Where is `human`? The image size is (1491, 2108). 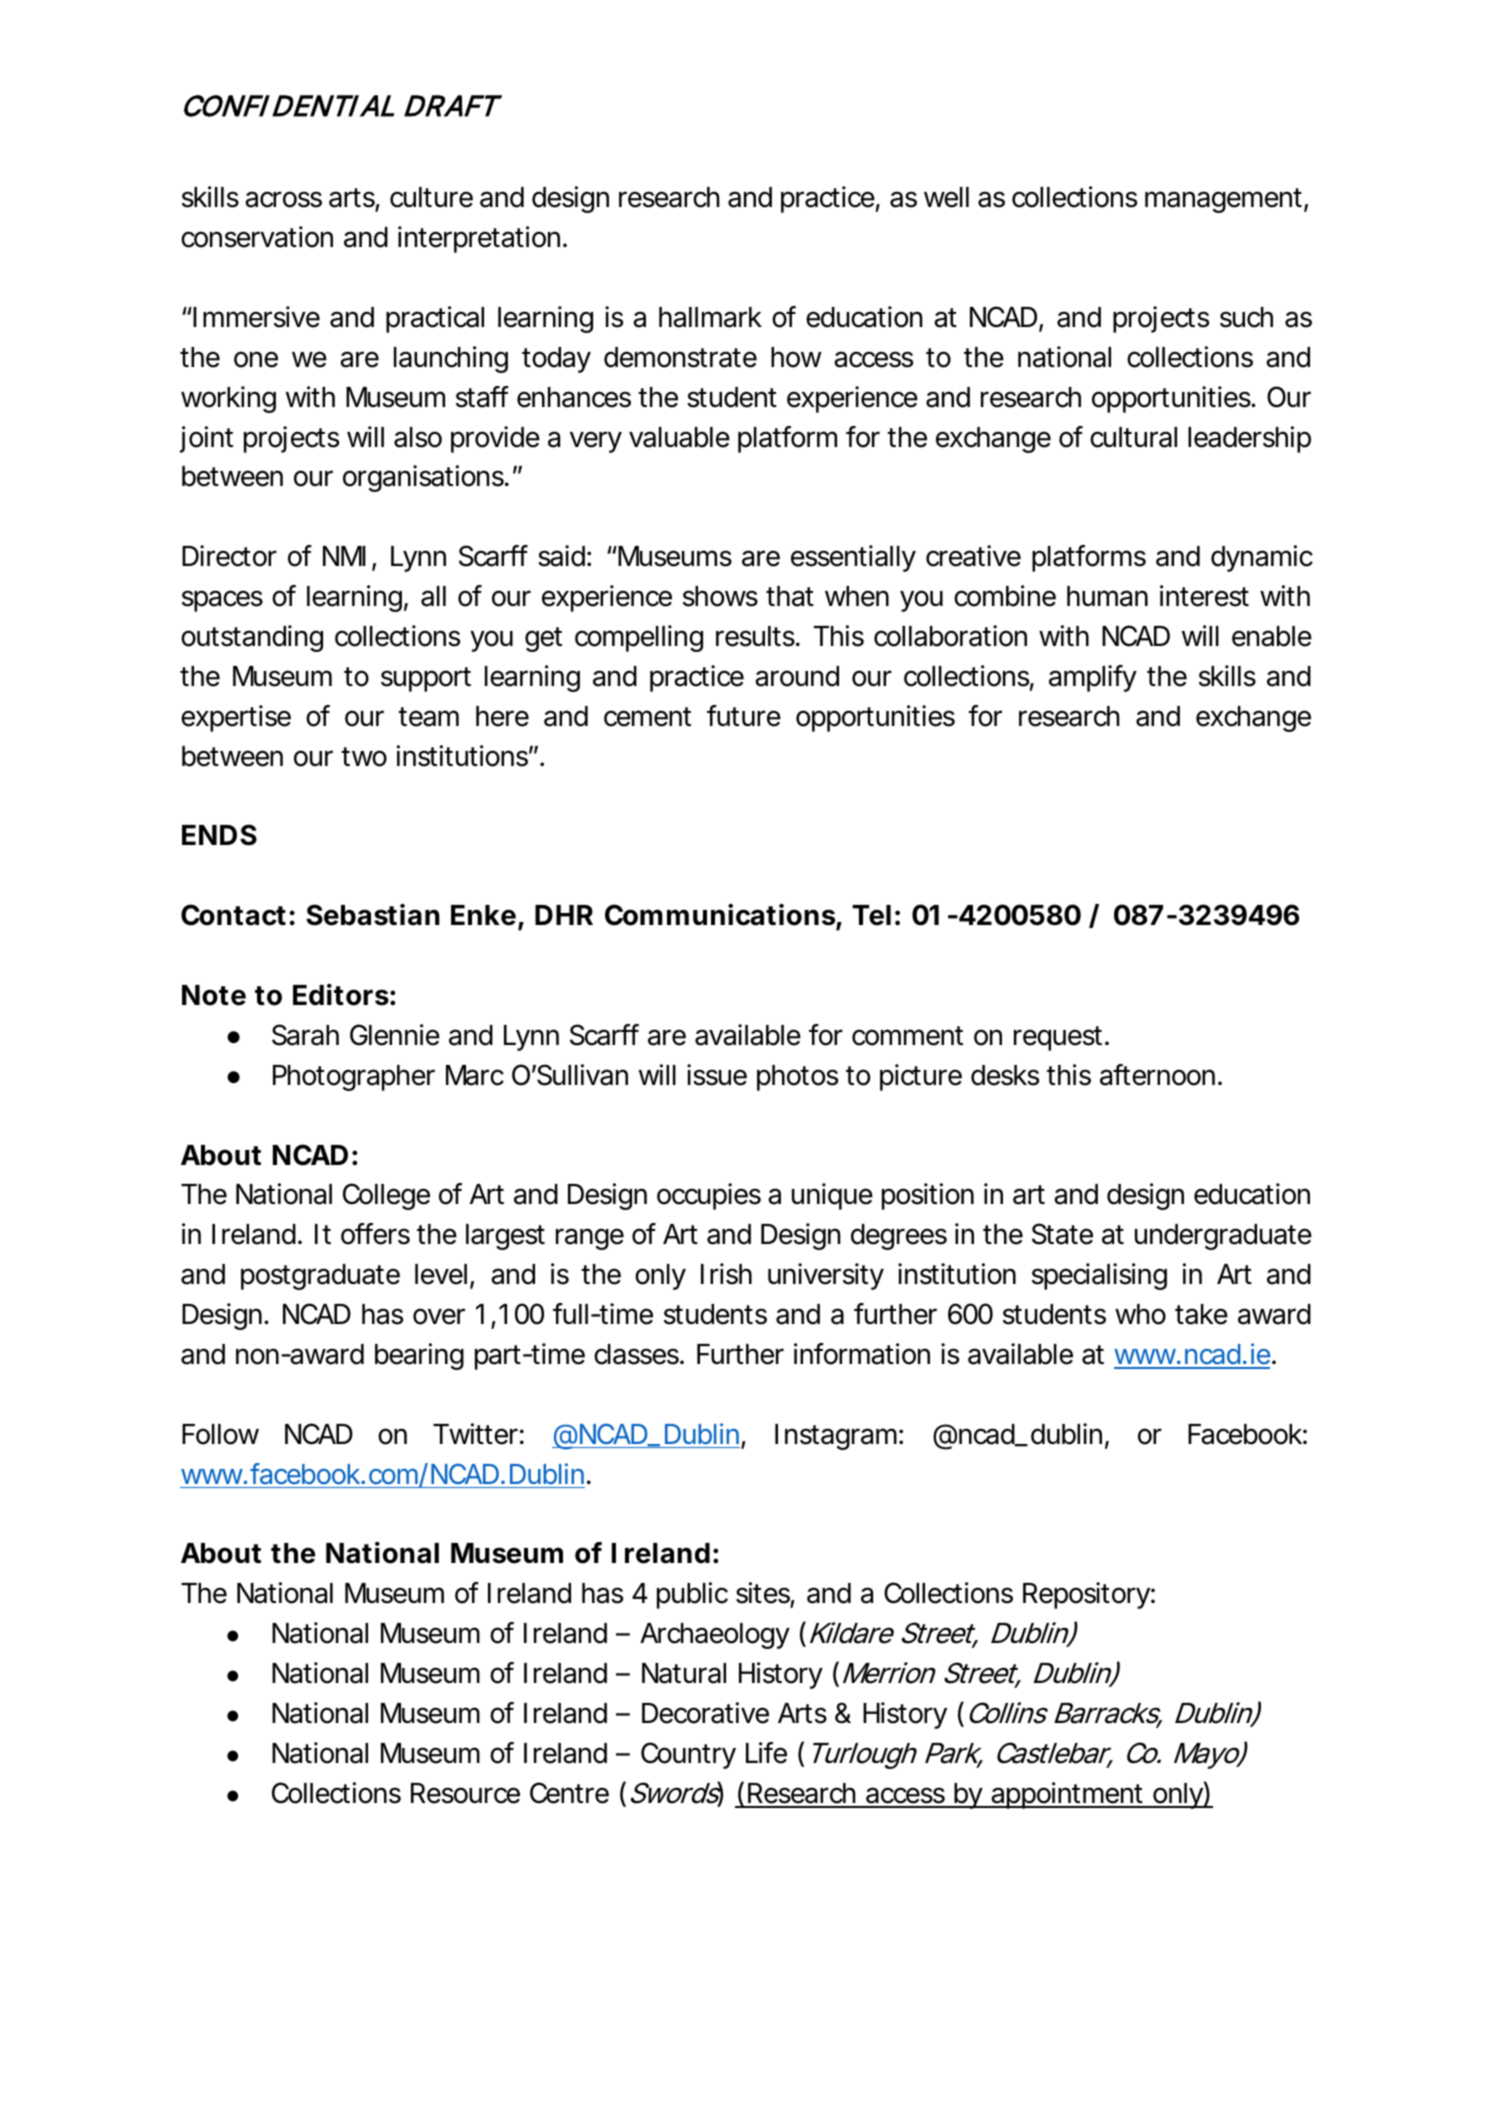 human is located at coordinates (1107, 596).
